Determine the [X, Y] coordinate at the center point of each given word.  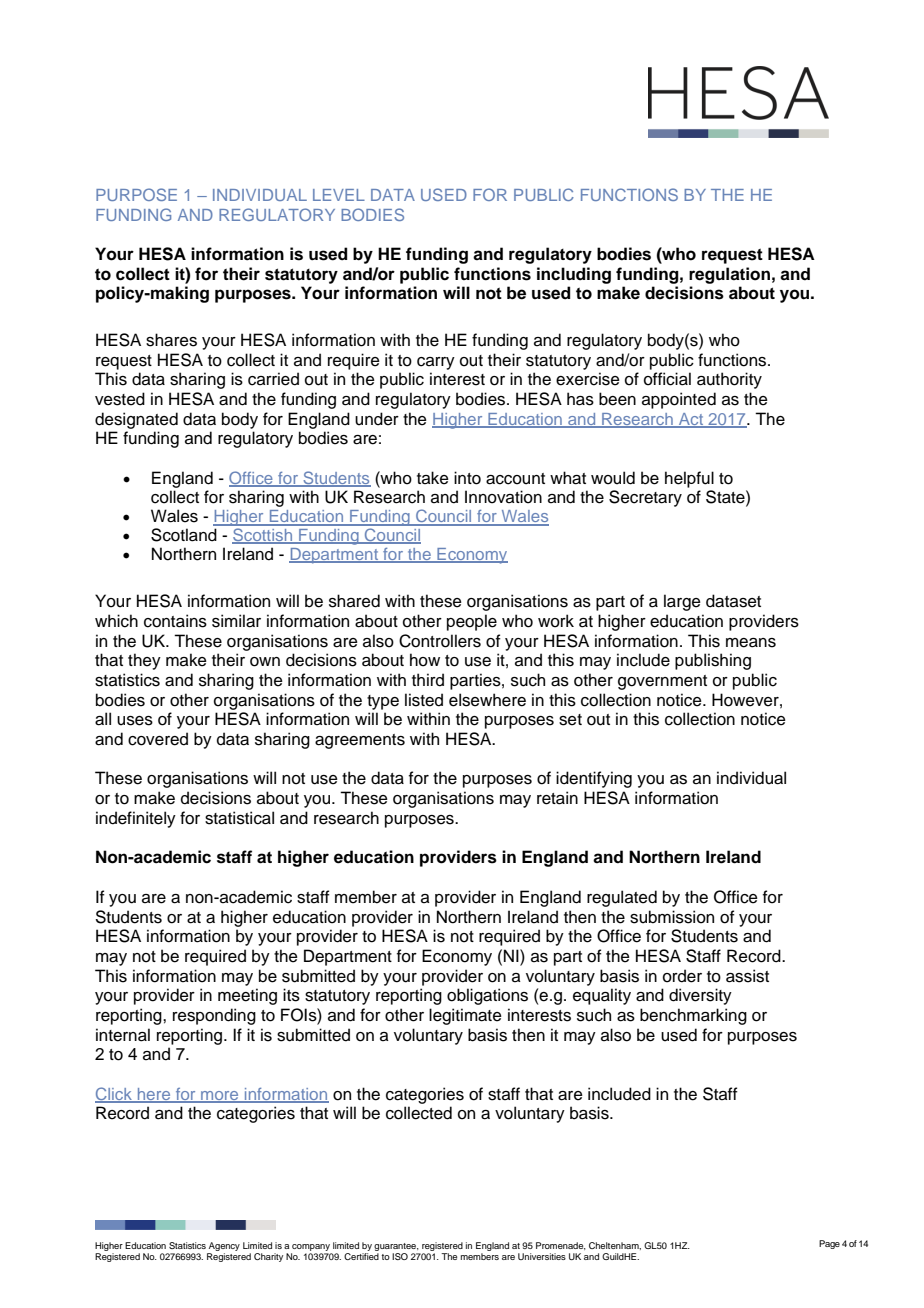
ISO [400, 1256]
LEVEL [339, 195]
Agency [223, 1248]
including [574, 275]
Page [829, 1244]
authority [729, 380]
